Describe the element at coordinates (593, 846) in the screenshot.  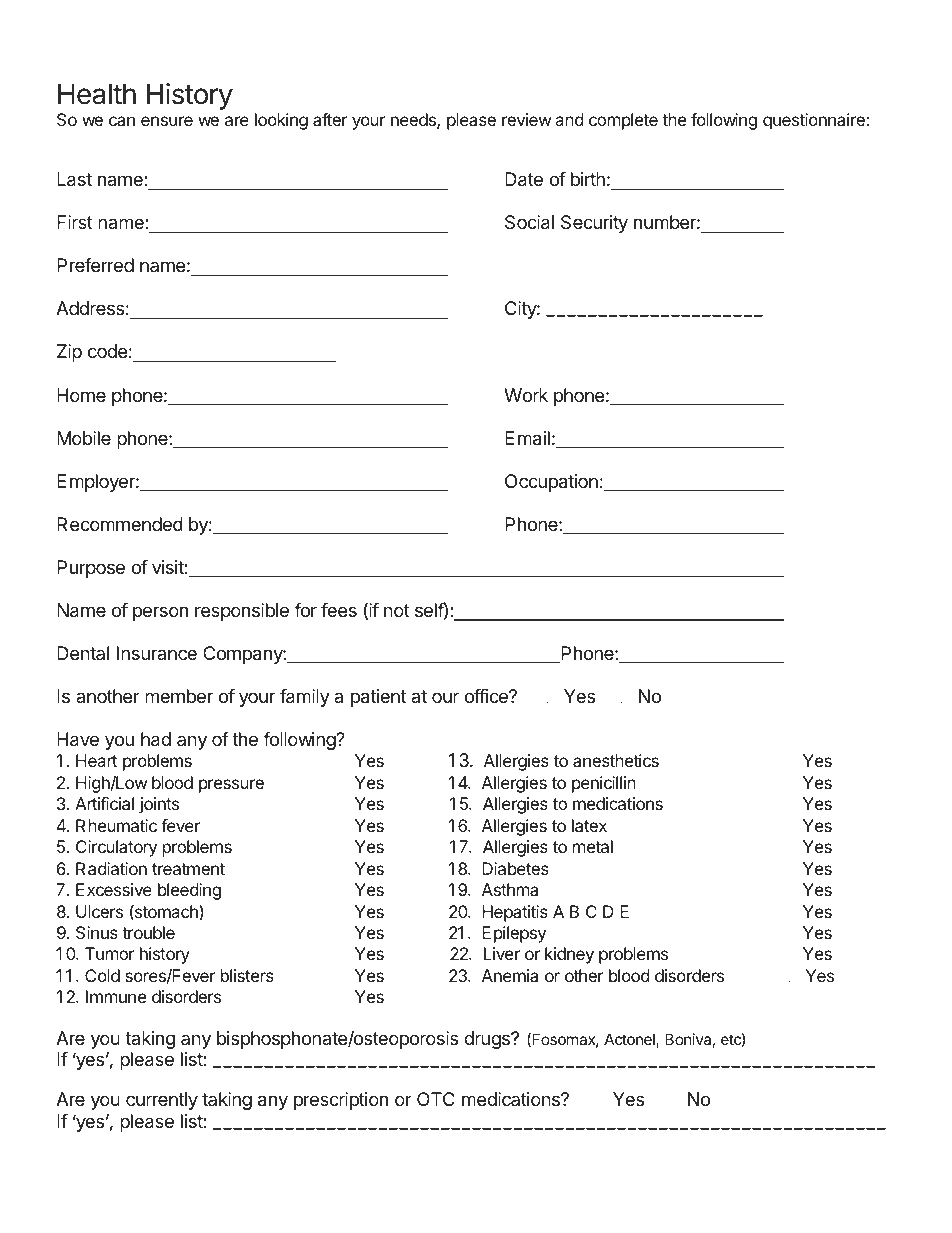
I see `metal` at that location.
